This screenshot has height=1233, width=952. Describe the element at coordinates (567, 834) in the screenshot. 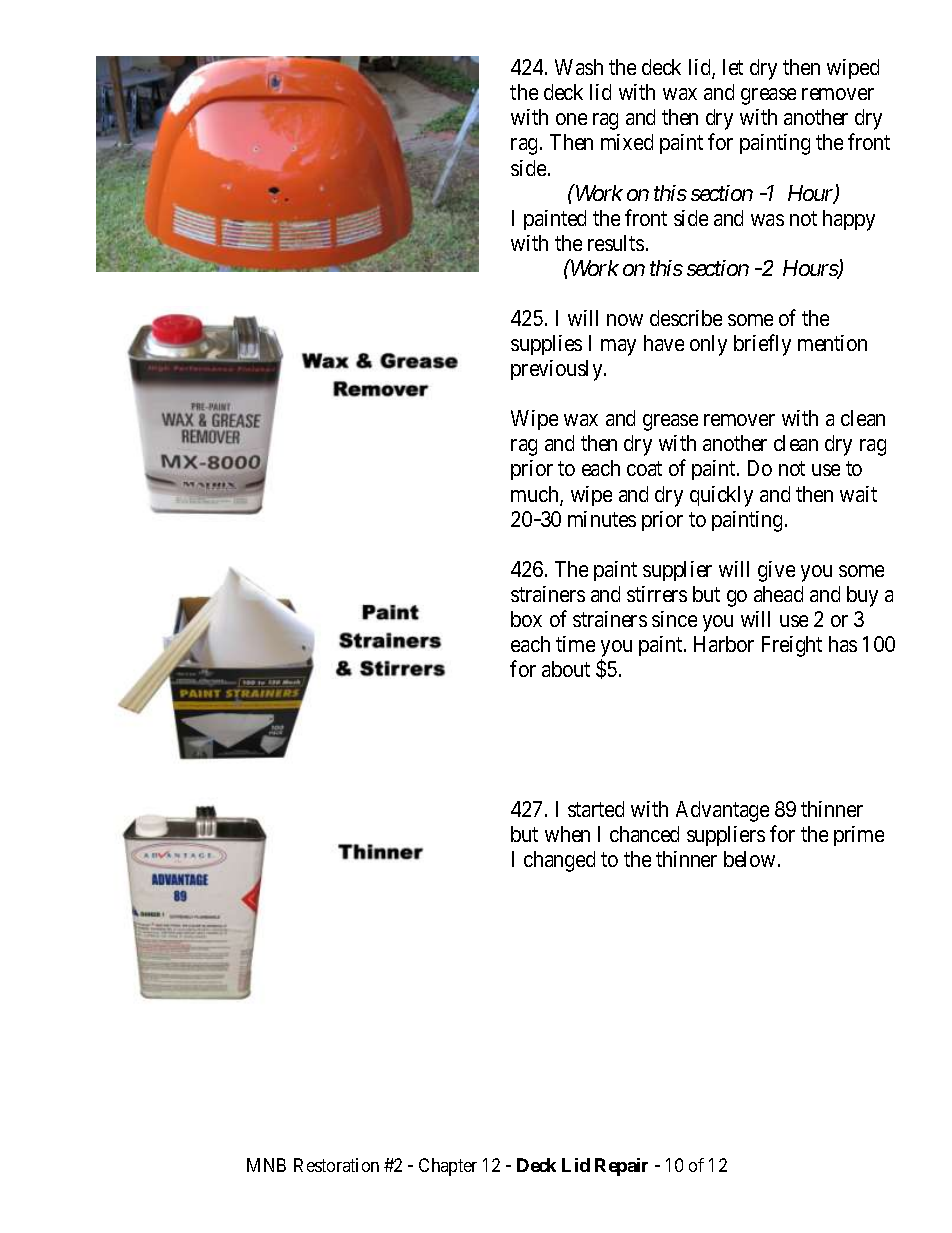

I see `when` at that location.
